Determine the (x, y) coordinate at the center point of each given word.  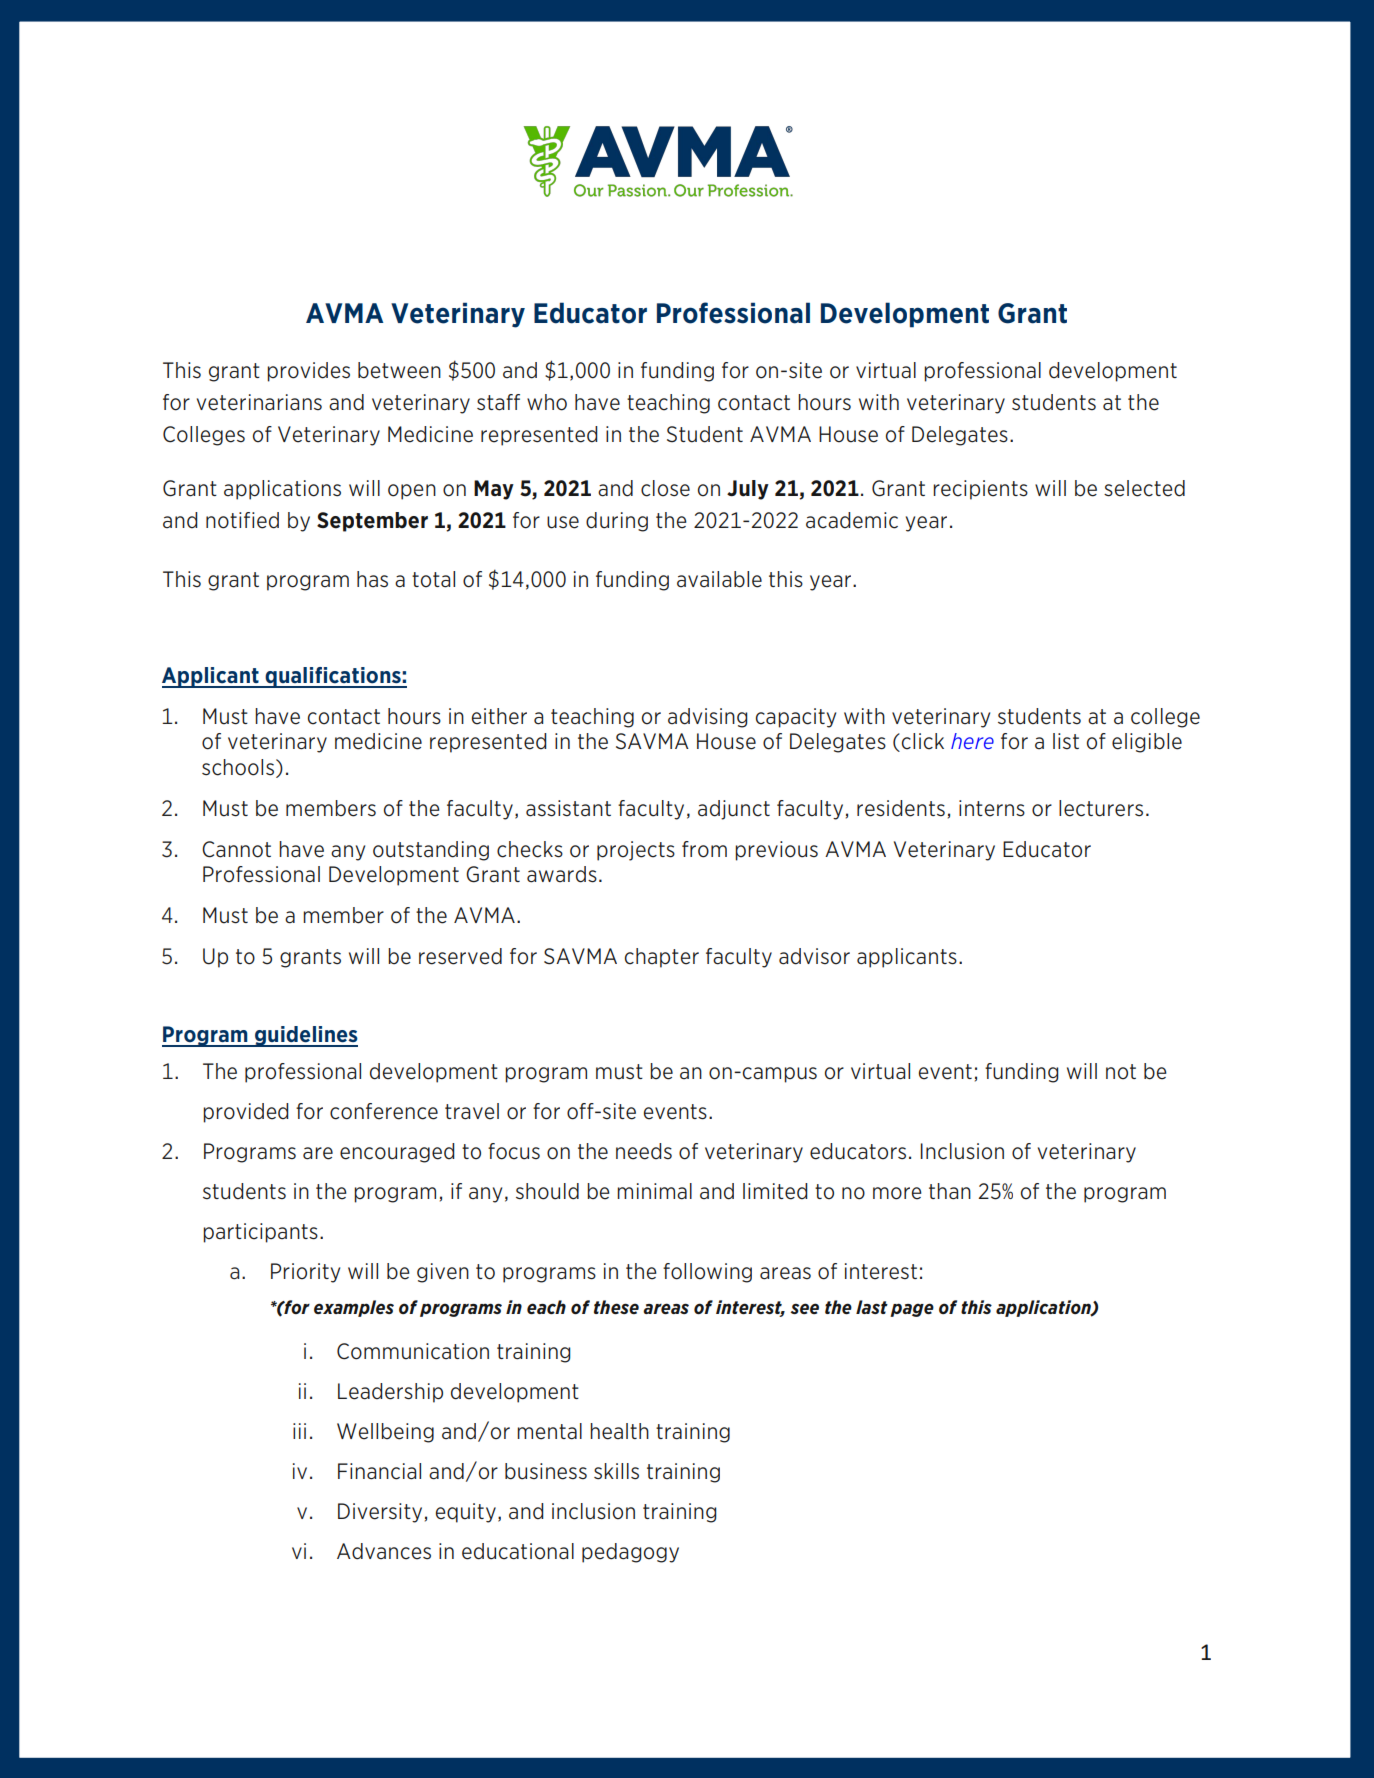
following (707, 1273)
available (719, 579)
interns (992, 808)
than (950, 1191)
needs (644, 1151)
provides (308, 372)
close (665, 488)
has (372, 579)
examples (354, 1308)
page (912, 1310)
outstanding (431, 851)
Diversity (380, 1513)
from (704, 849)
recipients (980, 490)
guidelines (305, 1036)
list (1066, 741)
